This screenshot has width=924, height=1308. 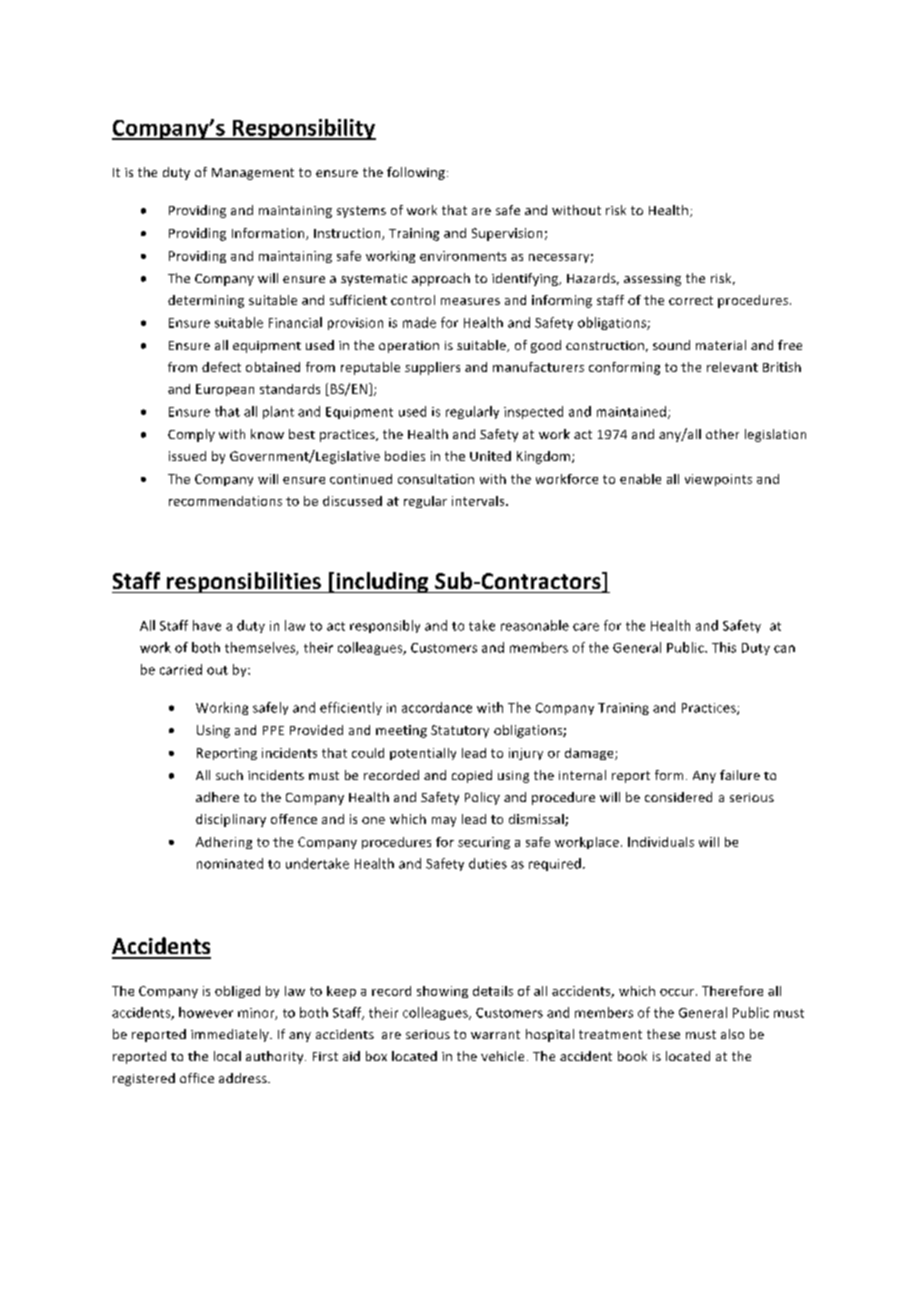 What do you see at coordinates (724, 647) in the screenshot?
I see `This` at bounding box center [724, 647].
